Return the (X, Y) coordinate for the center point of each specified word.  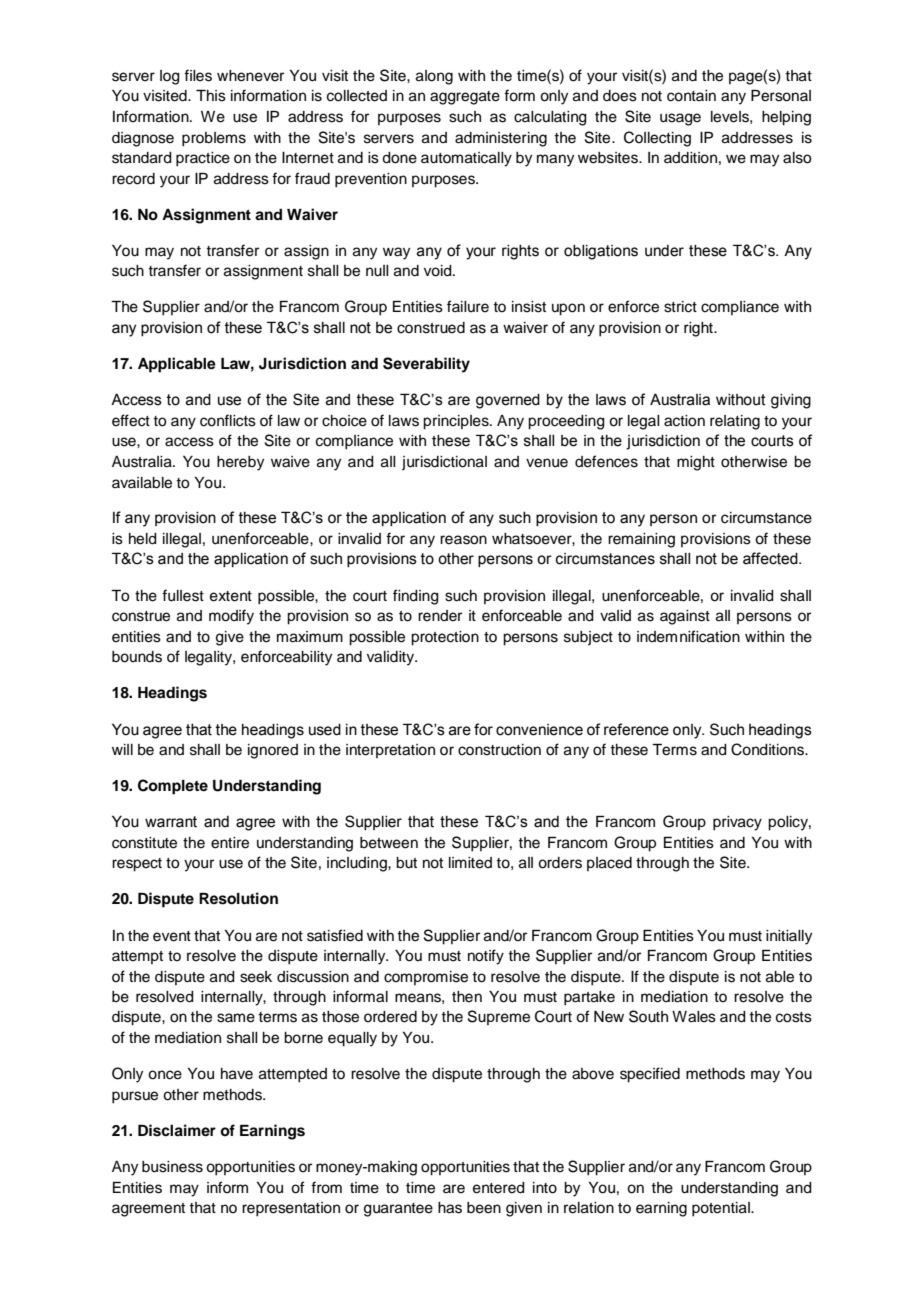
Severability (426, 365)
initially (789, 937)
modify (231, 617)
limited (470, 863)
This (211, 96)
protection (445, 638)
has (450, 1208)
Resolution (238, 898)
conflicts (228, 420)
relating (735, 422)
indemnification (688, 636)
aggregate (465, 98)
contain (691, 96)
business (172, 1167)
